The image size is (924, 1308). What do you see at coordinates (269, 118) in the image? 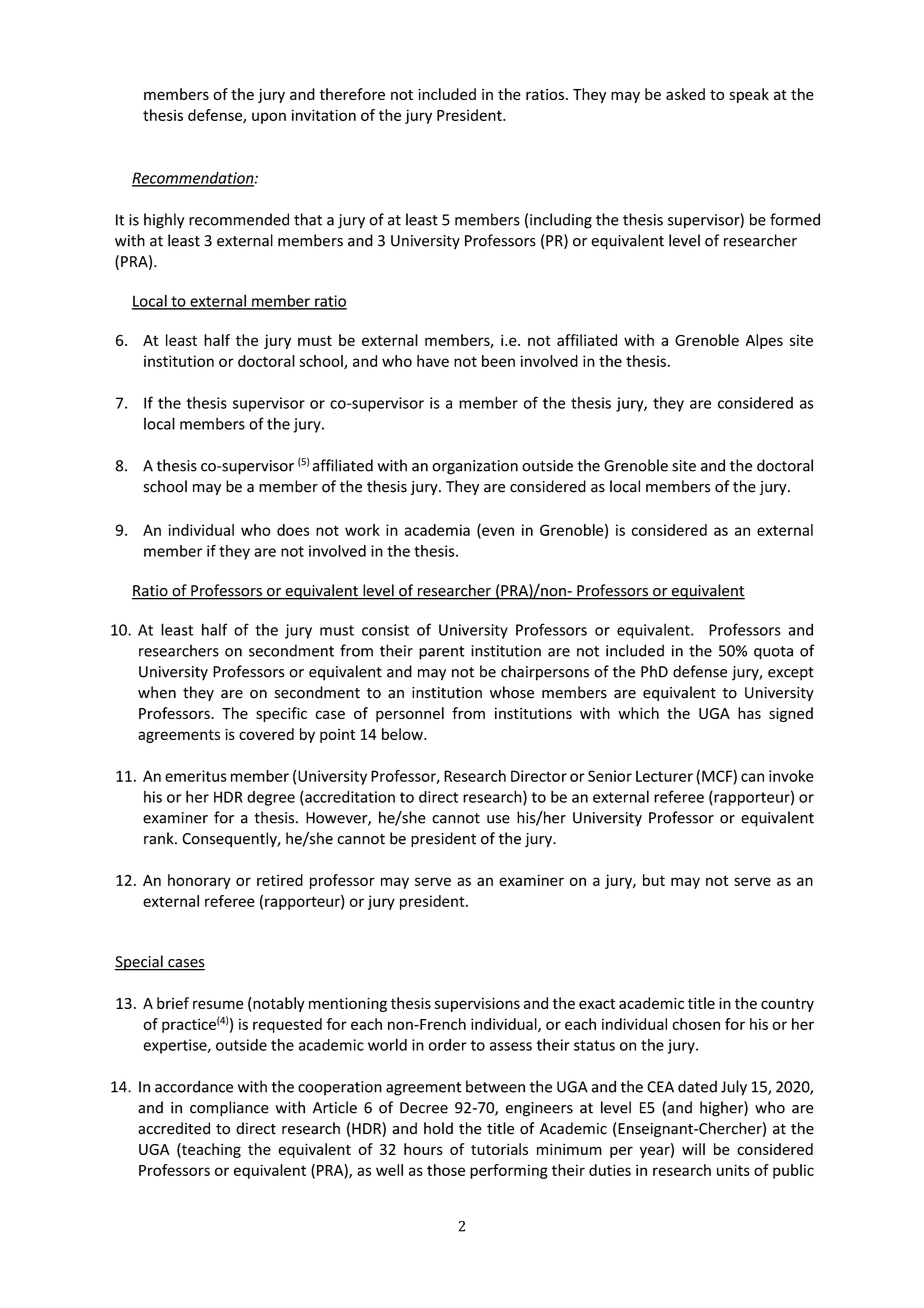
I see `upon` at bounding box center [269, 118].
